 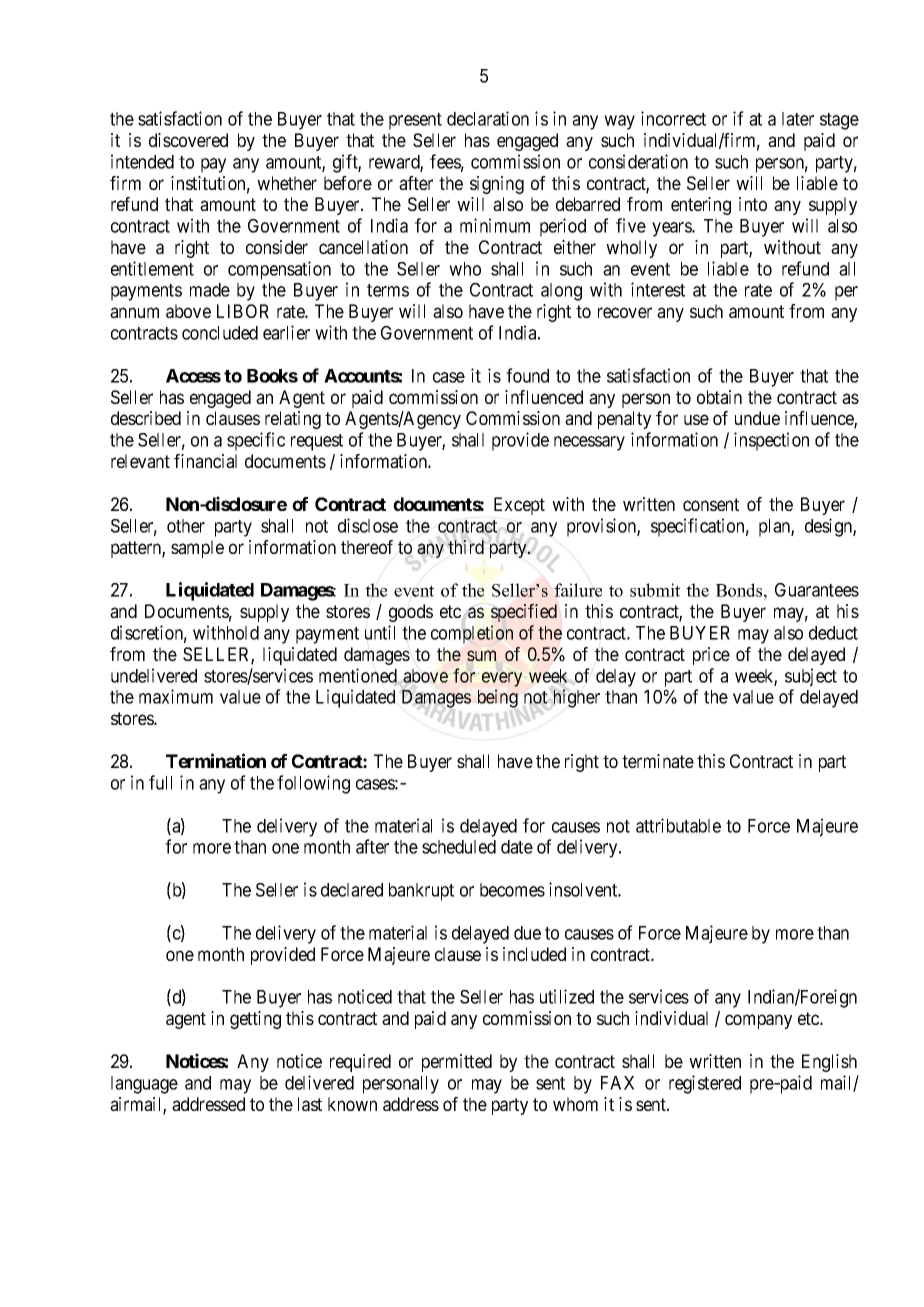 I want to click on language, so click(x=144, y=1085).
